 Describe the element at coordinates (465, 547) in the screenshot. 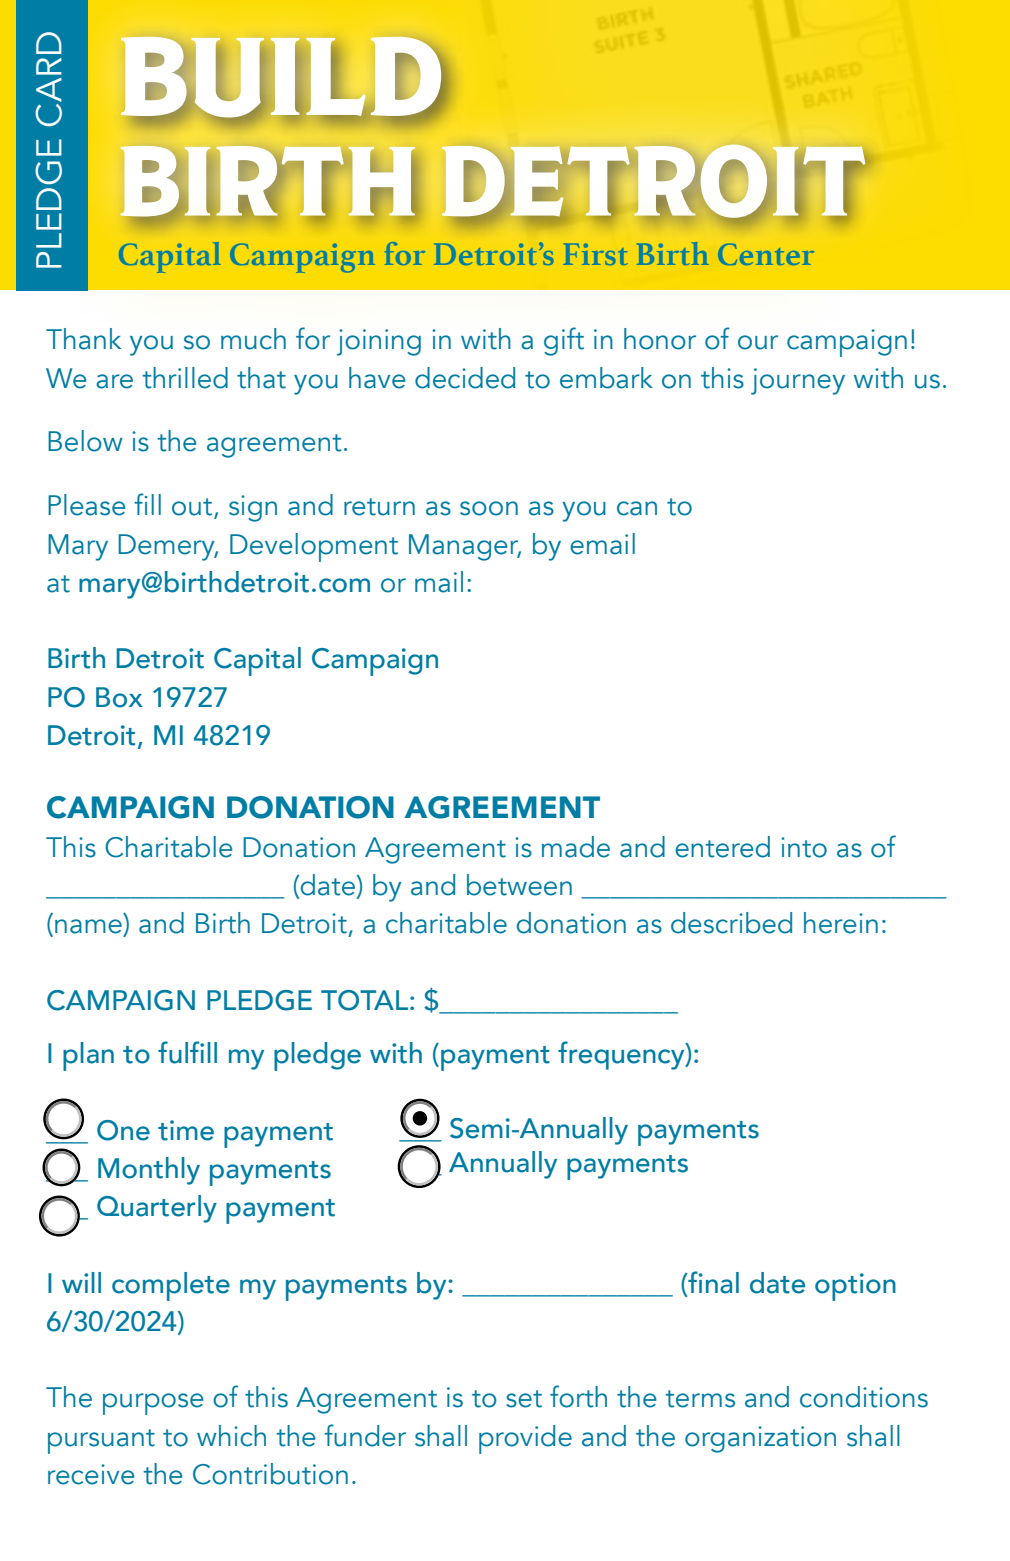

I see `Manager` at that location.
